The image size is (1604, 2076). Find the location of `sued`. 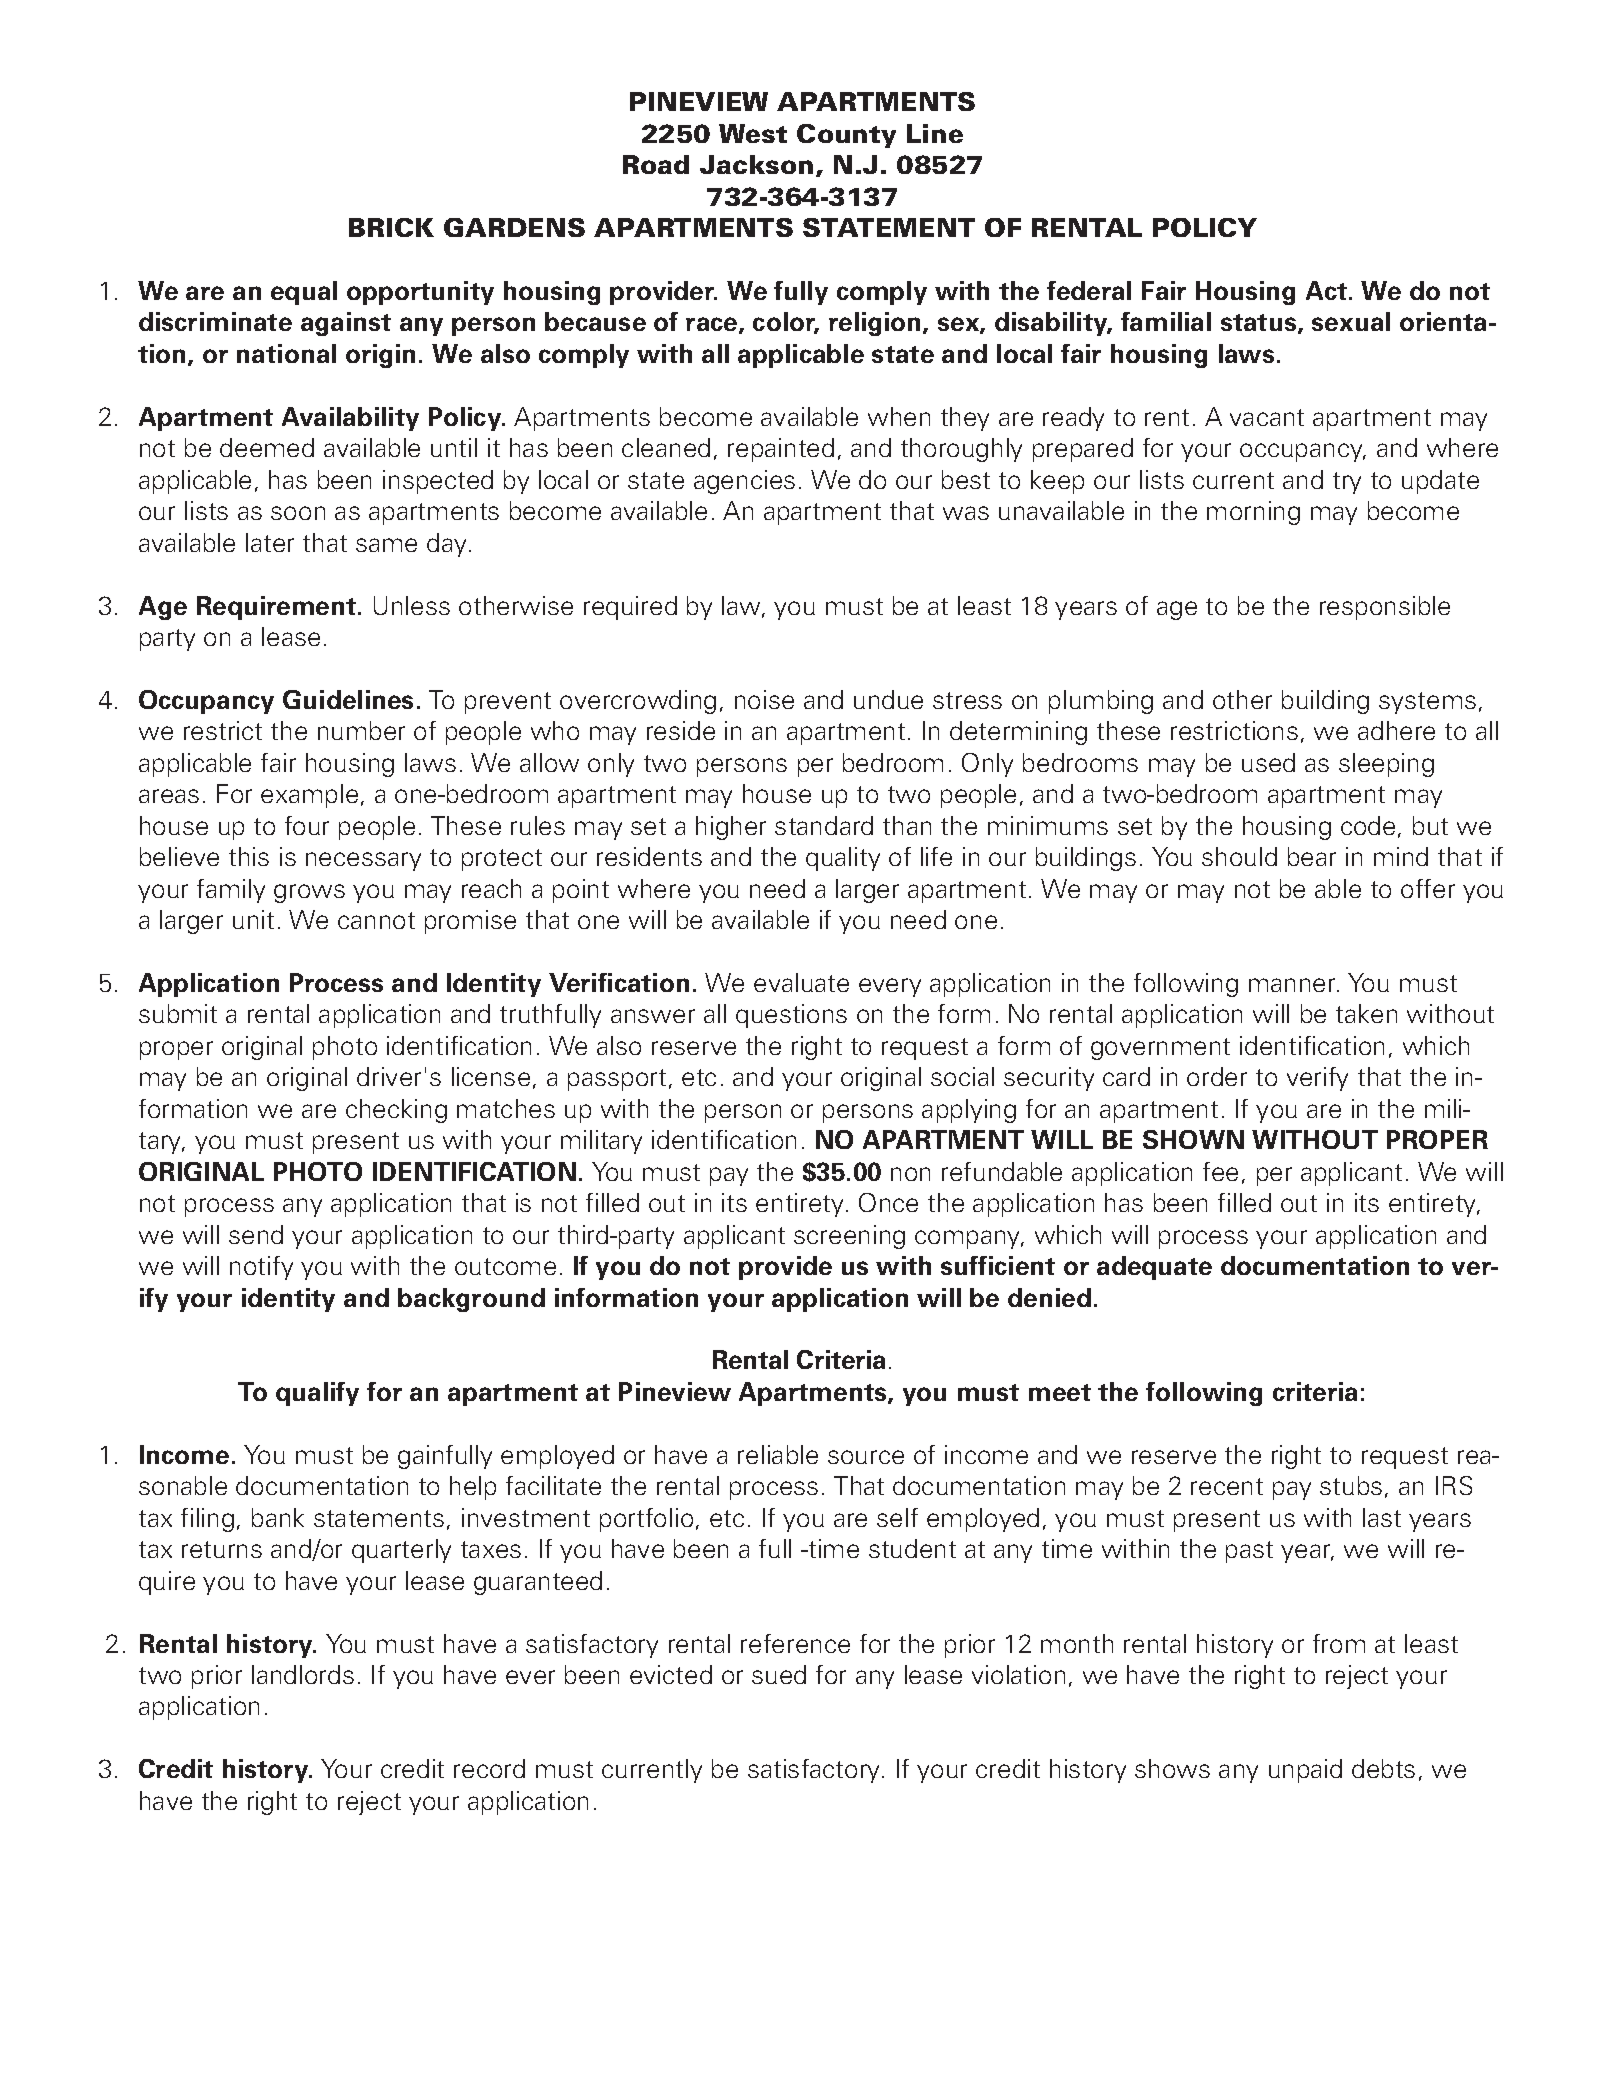

sued is located at coordinates (779, 1674).
